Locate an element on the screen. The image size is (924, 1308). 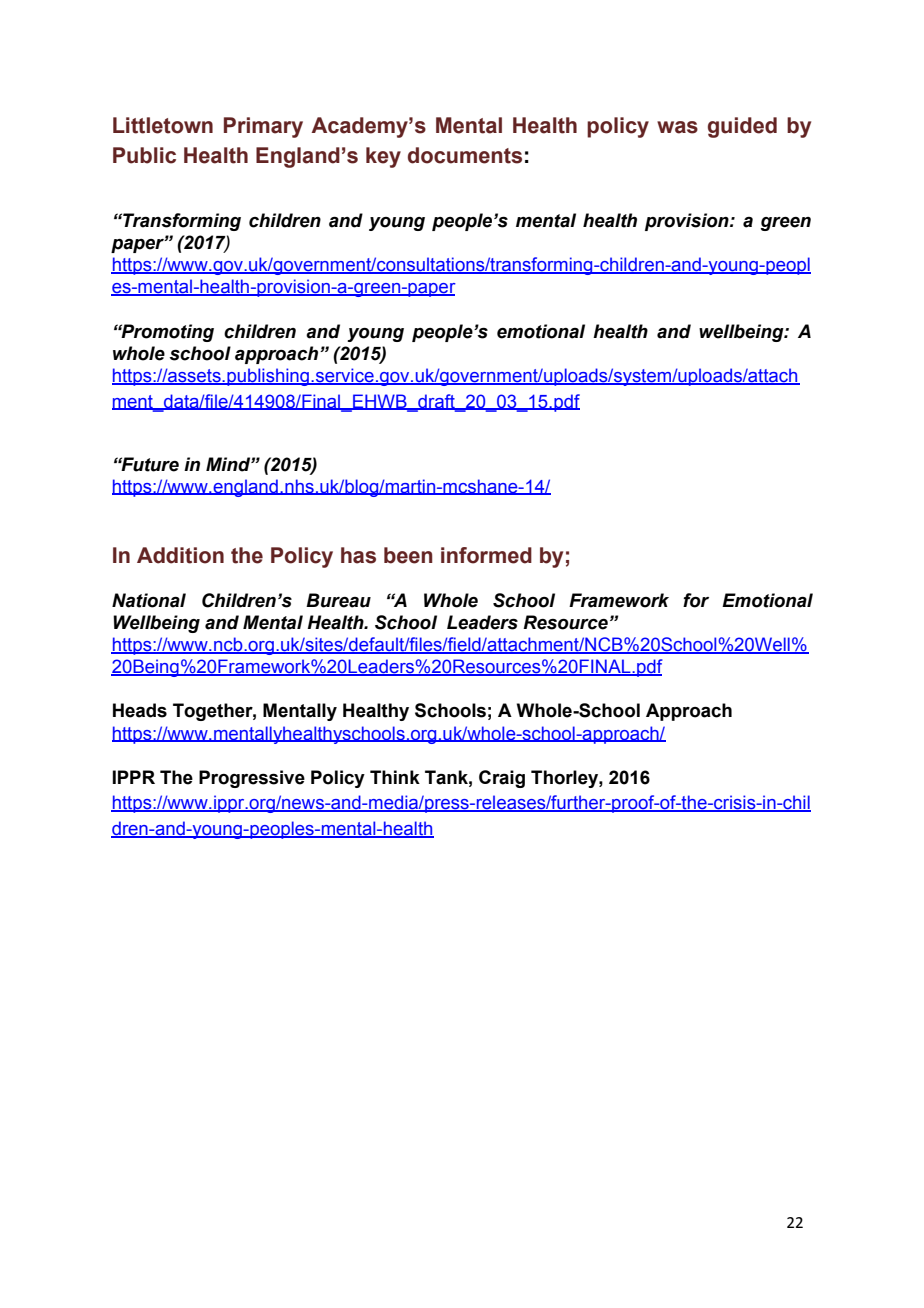
Progressive is located at coordinates (252, 779).
